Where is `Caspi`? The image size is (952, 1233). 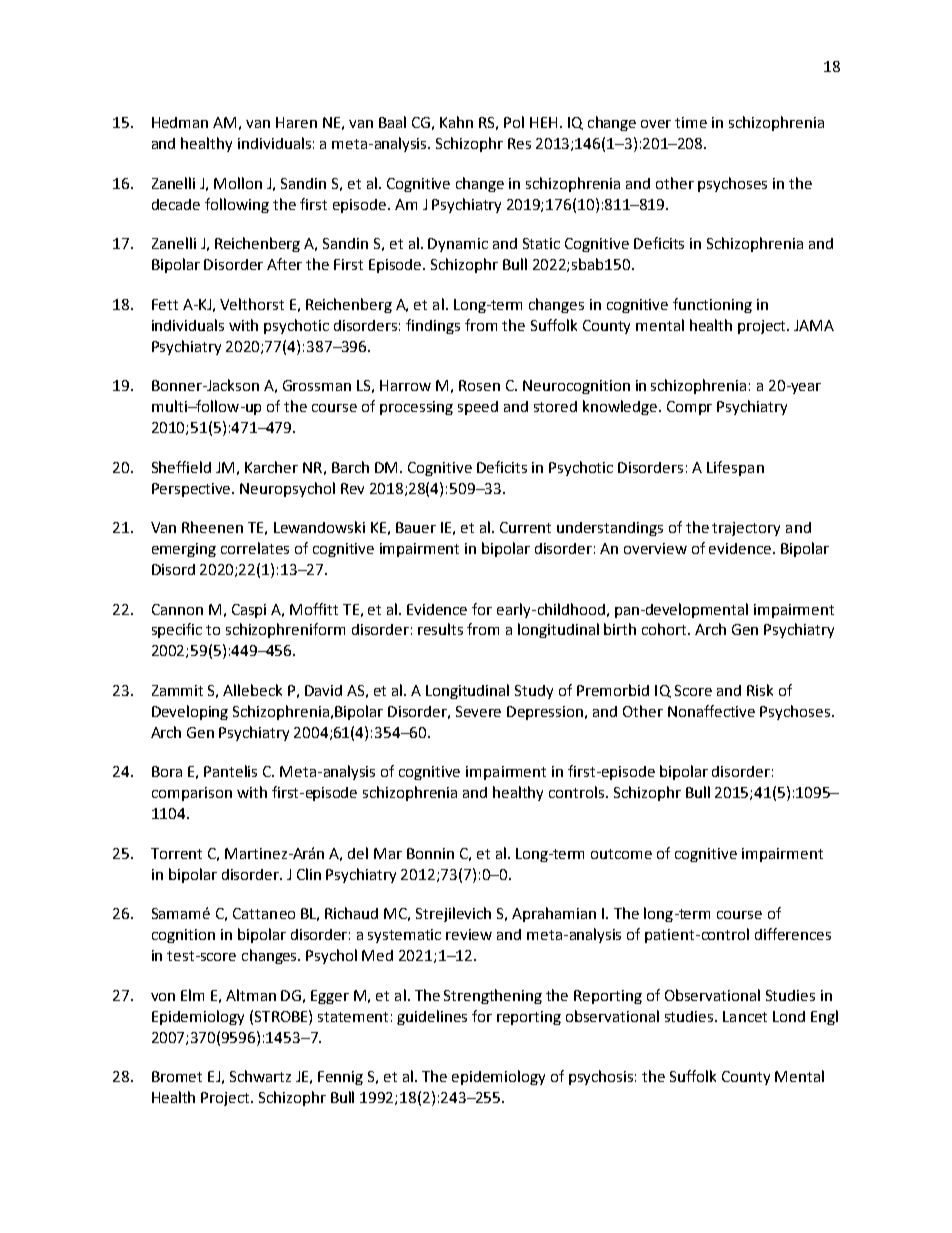
Caspi is located at coordinates (249, 611).
